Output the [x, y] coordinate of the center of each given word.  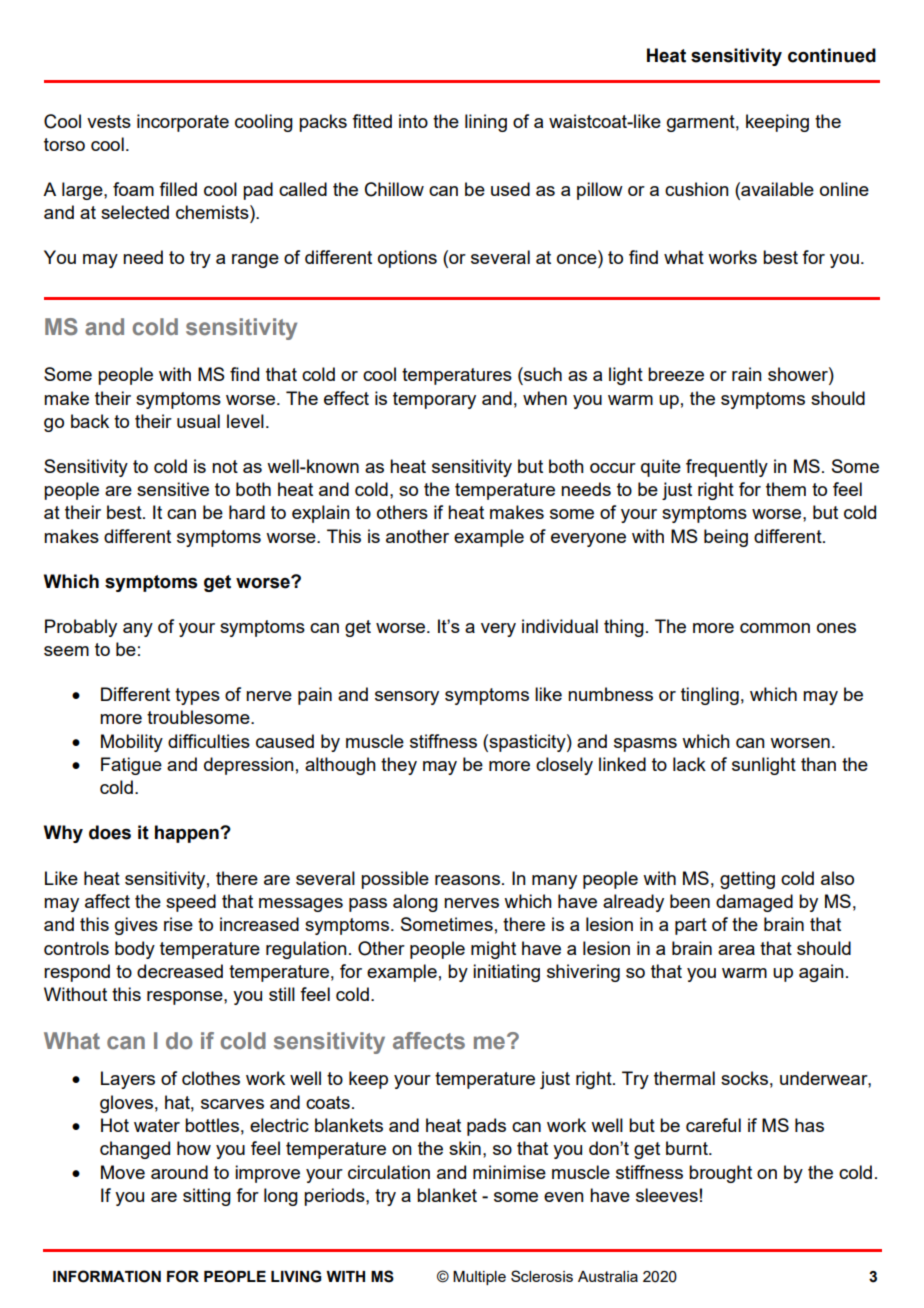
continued [832, 55]
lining [486, 123]
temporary [434, 400]
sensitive [173, 489]
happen [188, 834]
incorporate [183, 123]
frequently [727, 468]
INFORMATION [107, 1276]
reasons [467, 880]
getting [747, 880]
